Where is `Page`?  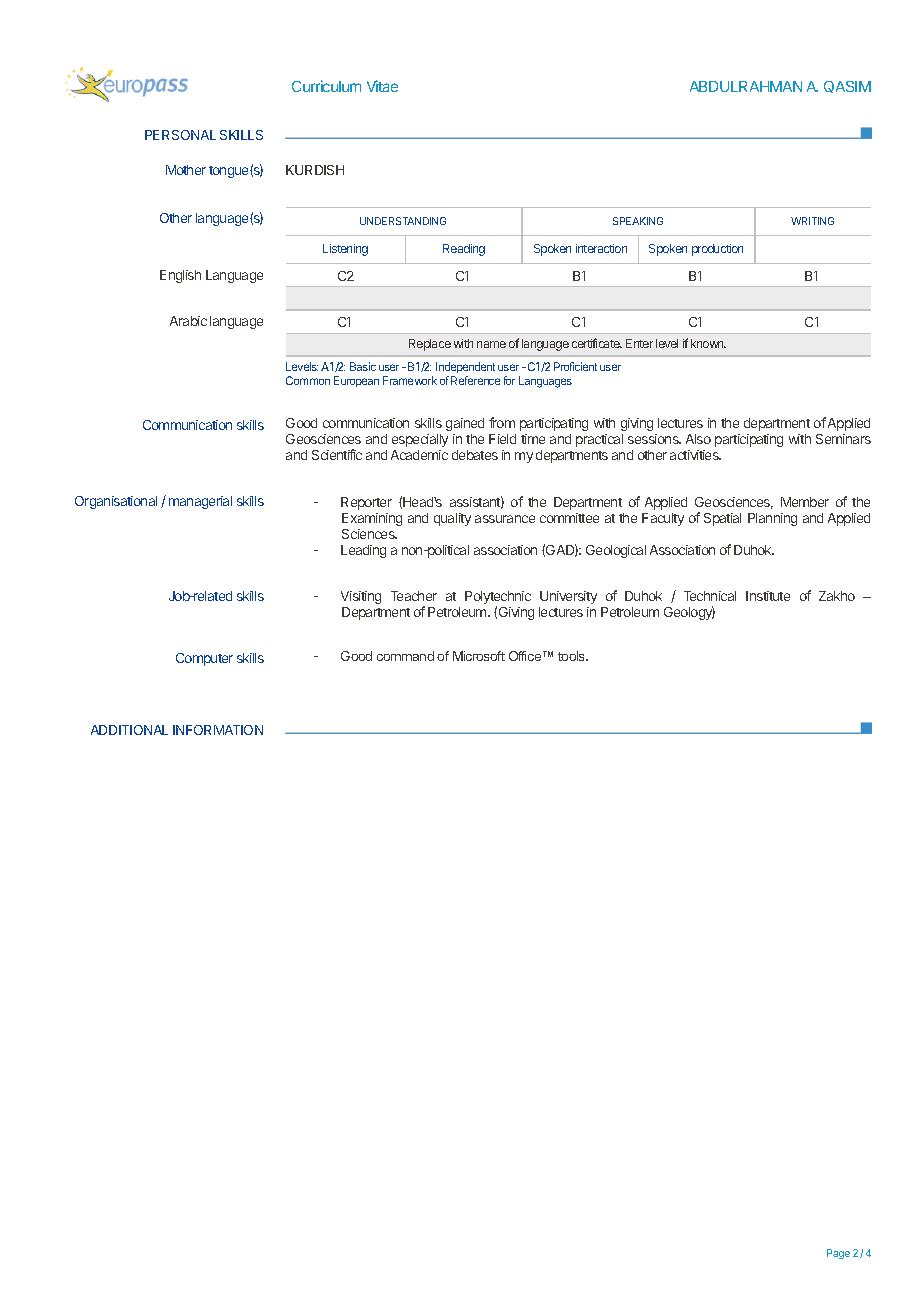
Page is located at coordinates (838, 1254).
